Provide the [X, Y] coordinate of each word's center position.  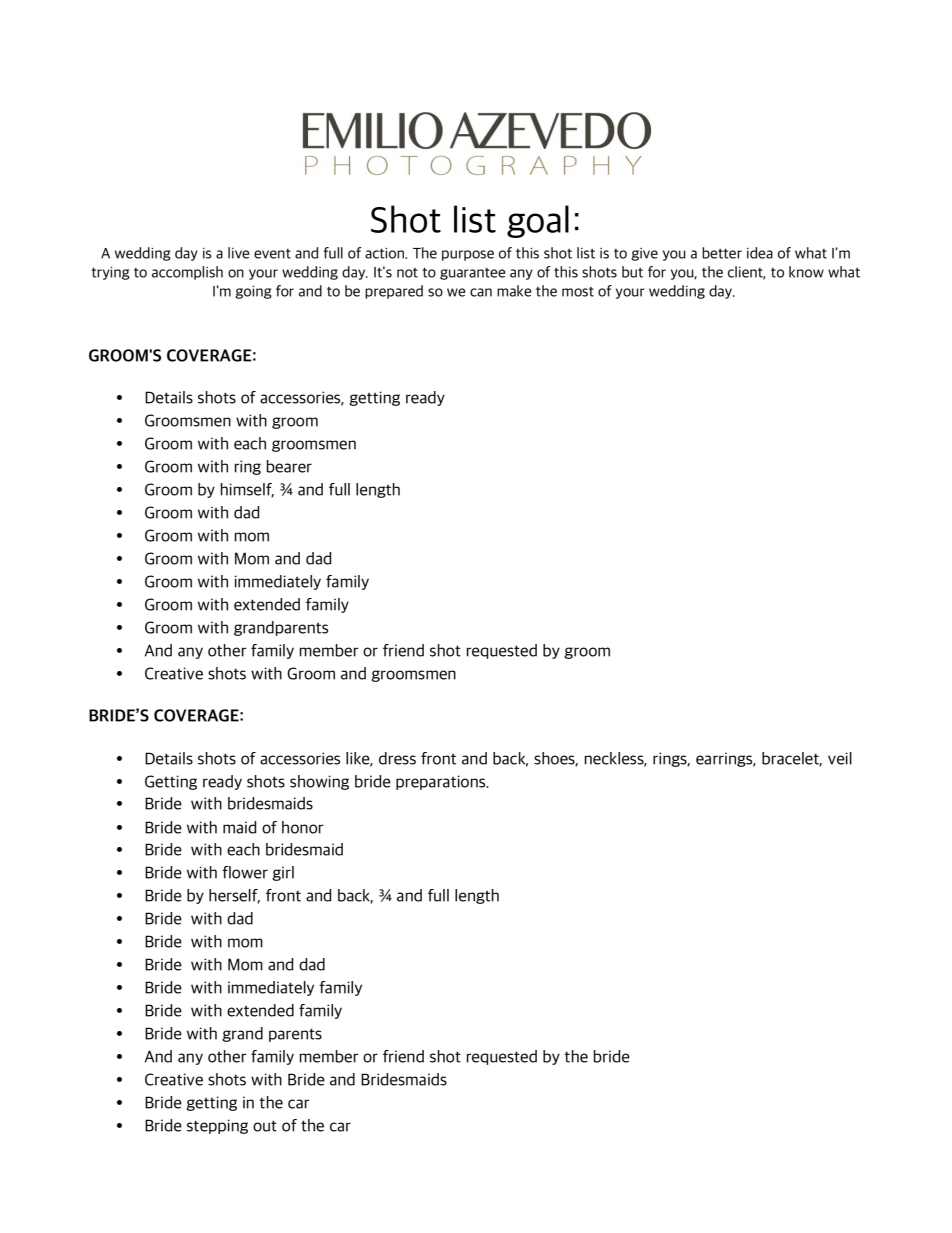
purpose [468, 255]
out [265, 1126]
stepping [217, 1126]
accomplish [187, 273]
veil [840, 758]
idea [760, 253]
